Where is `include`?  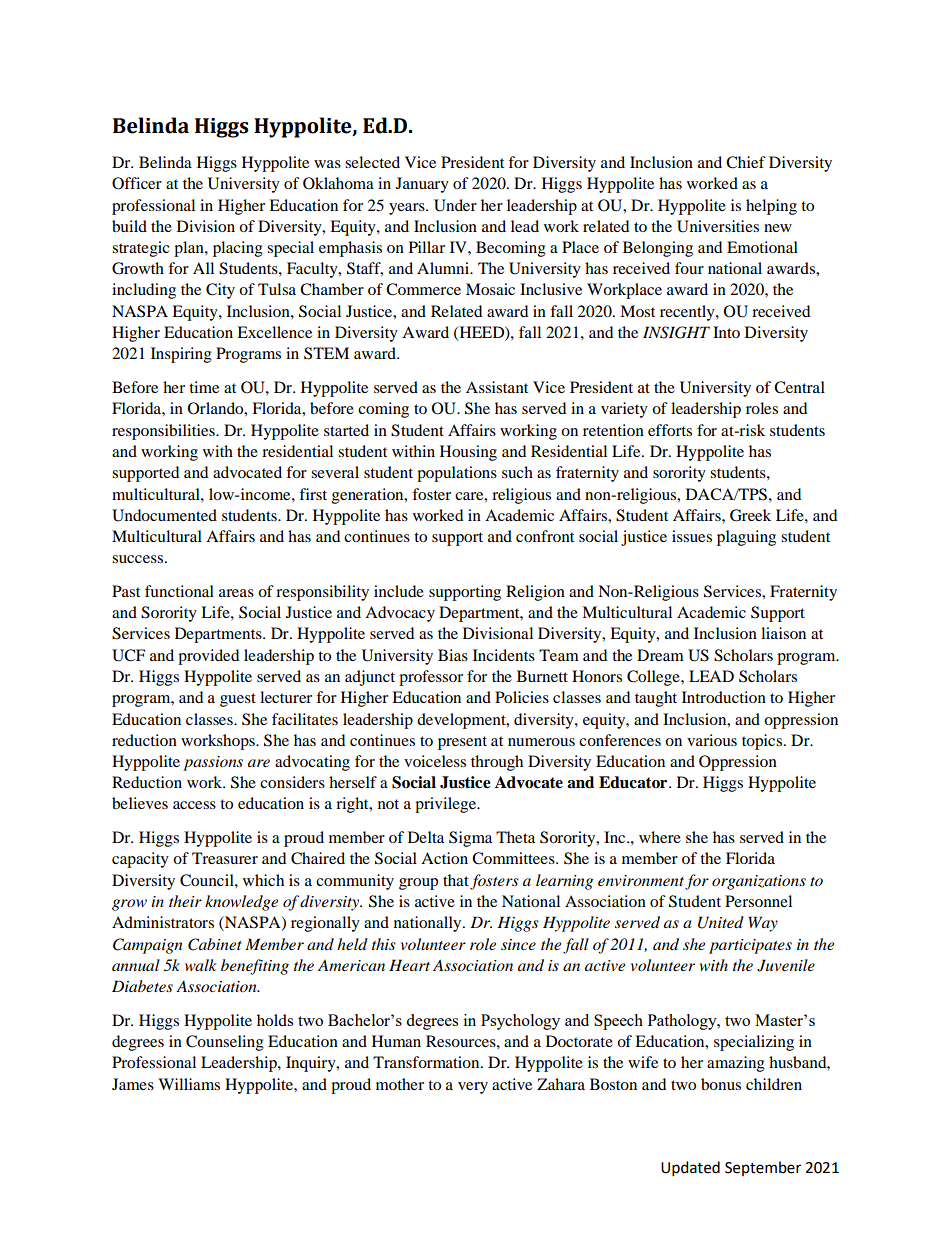 include is located at coordinates (399, 591).
